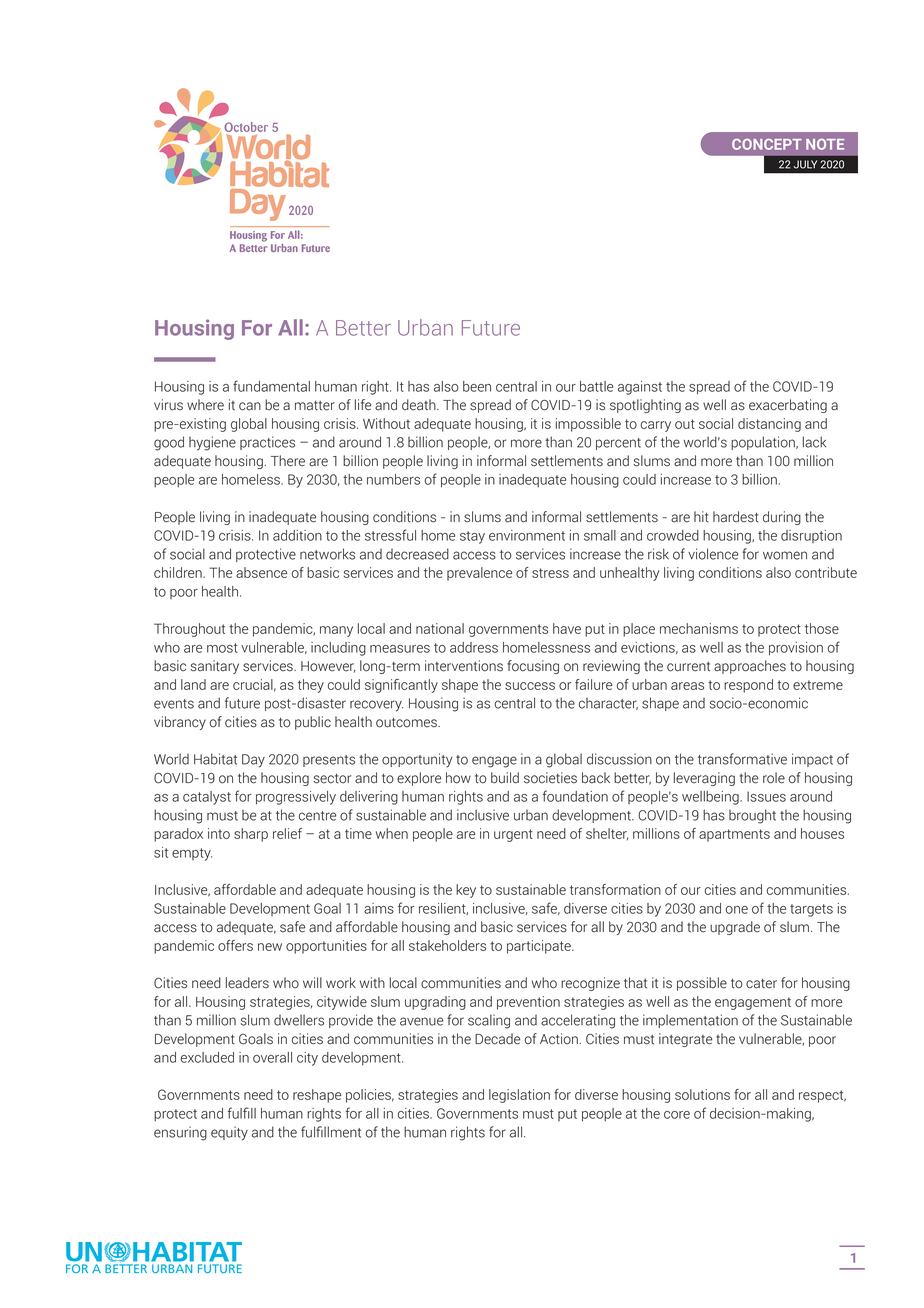 This page has width=924, height=1308. I want to click on catalyst, so click(207, 798).
